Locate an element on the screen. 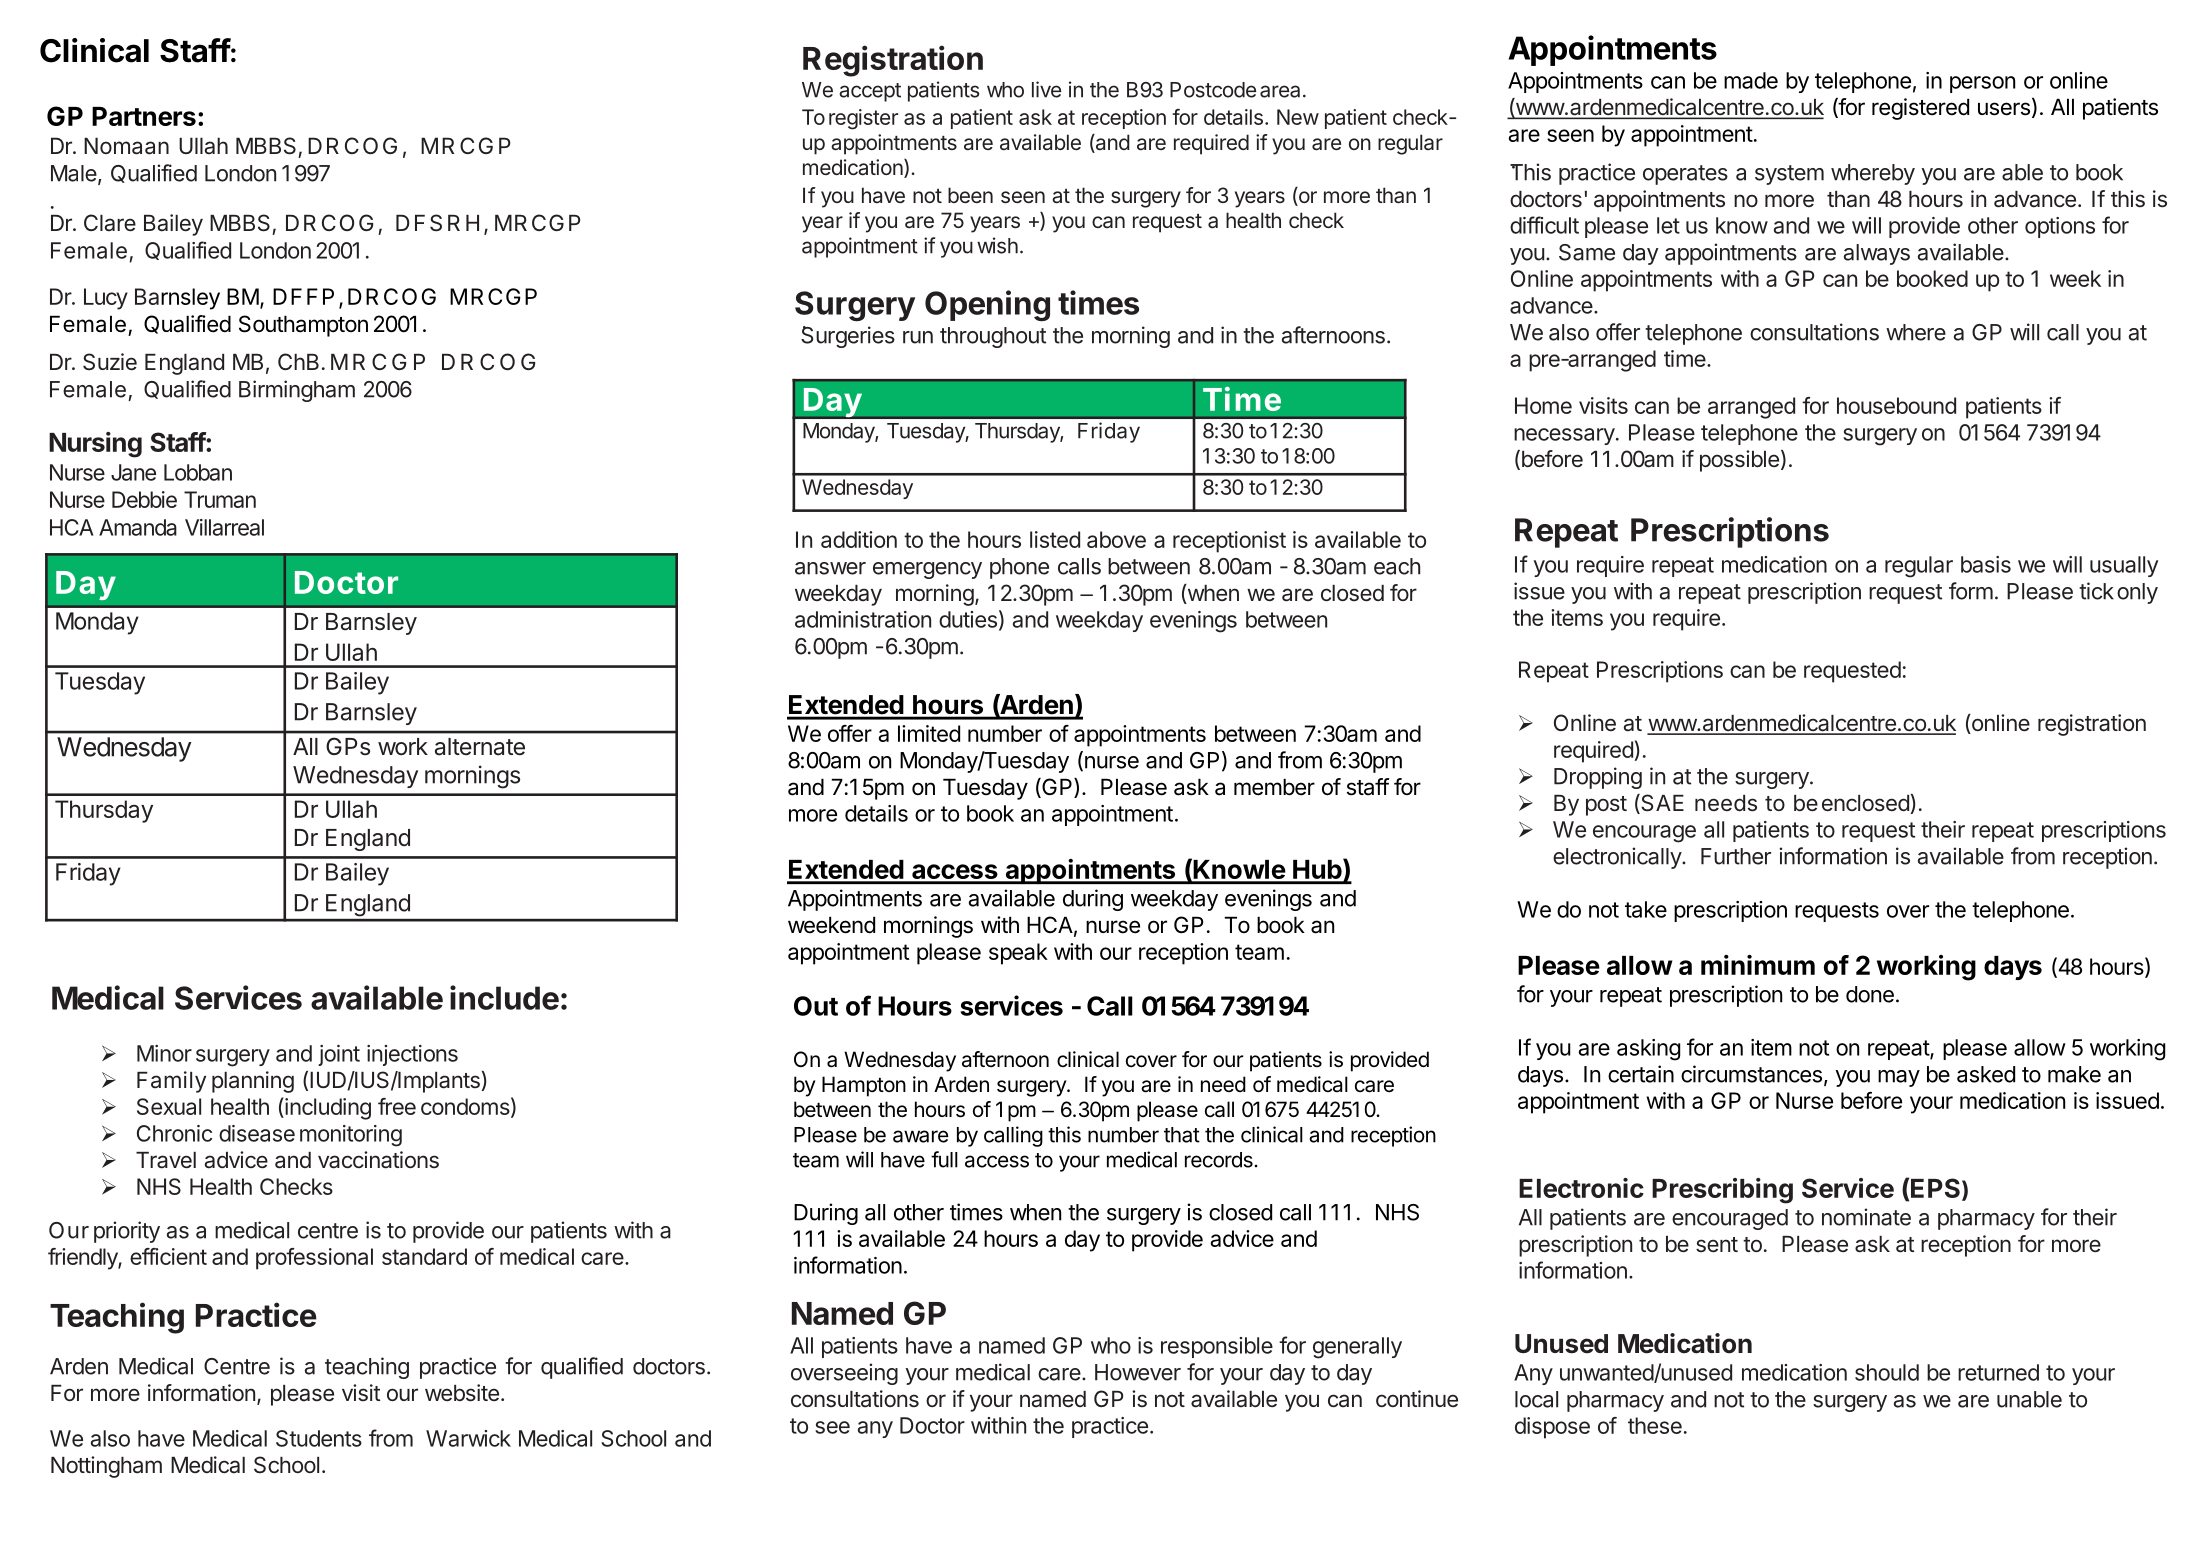 This screenshot has height=1556, width=2200. basis is located at coordinates (1986, 564).
